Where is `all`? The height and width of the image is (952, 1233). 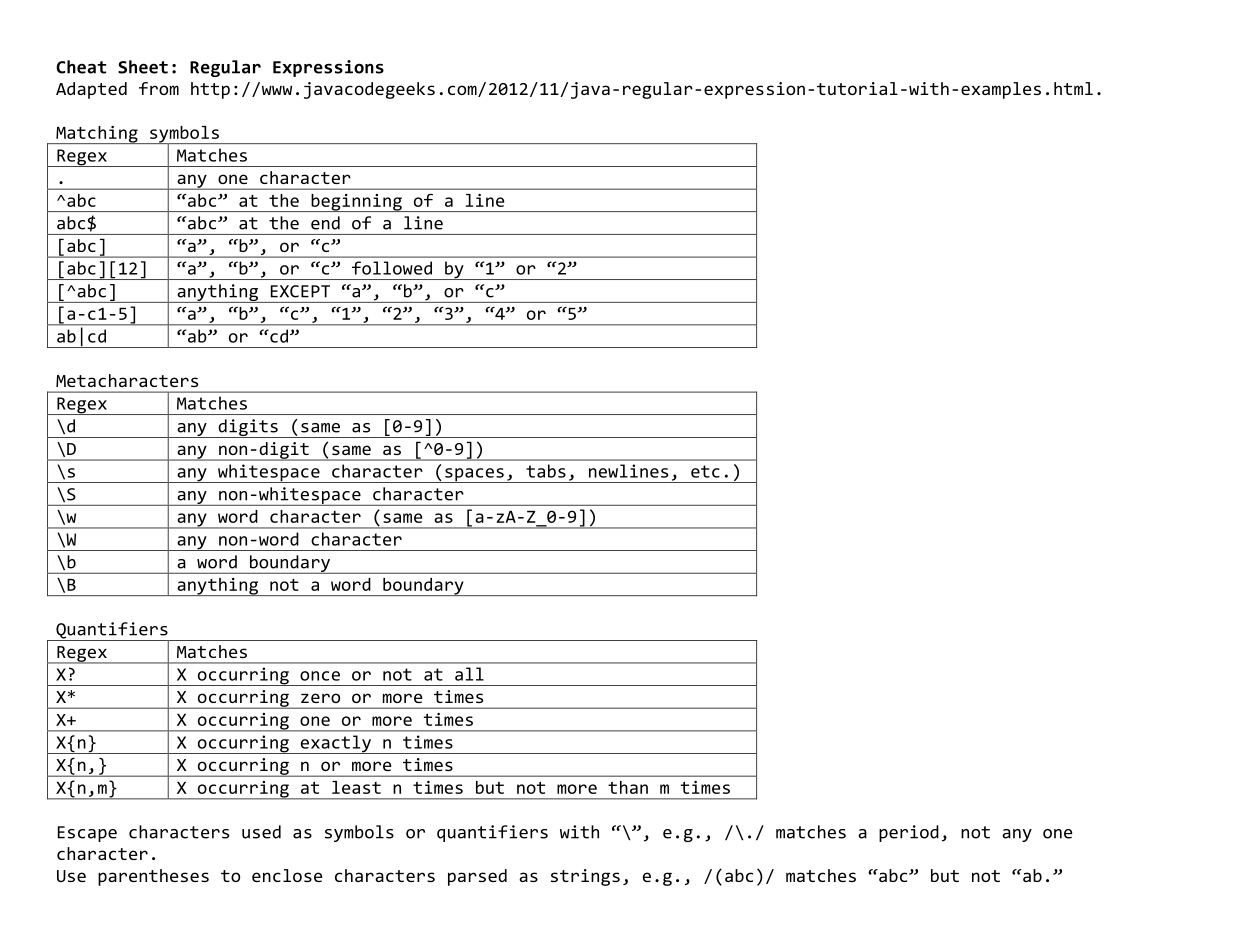 all is located at coordinates (469, 674).
